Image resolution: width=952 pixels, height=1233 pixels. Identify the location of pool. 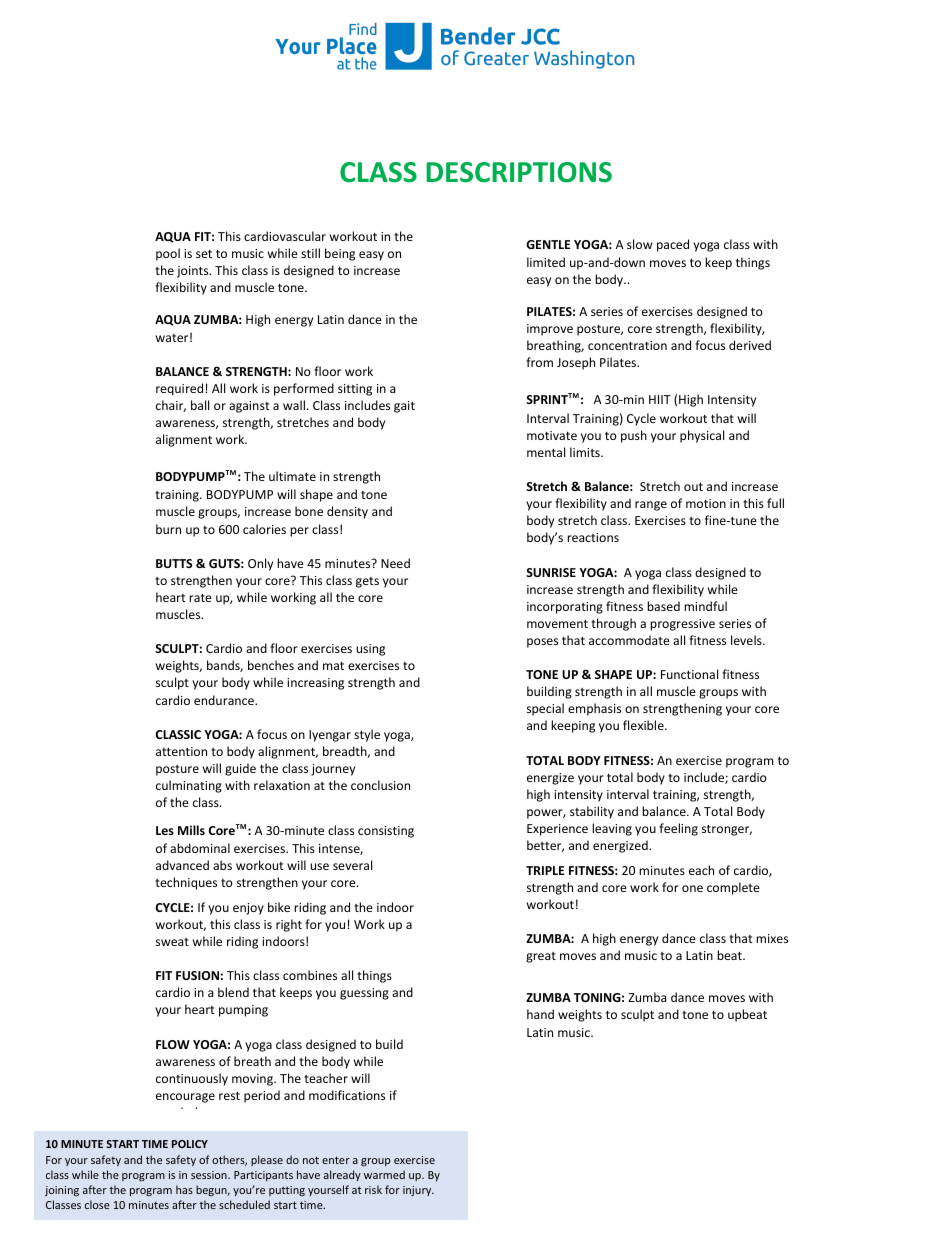
(168, 254).
